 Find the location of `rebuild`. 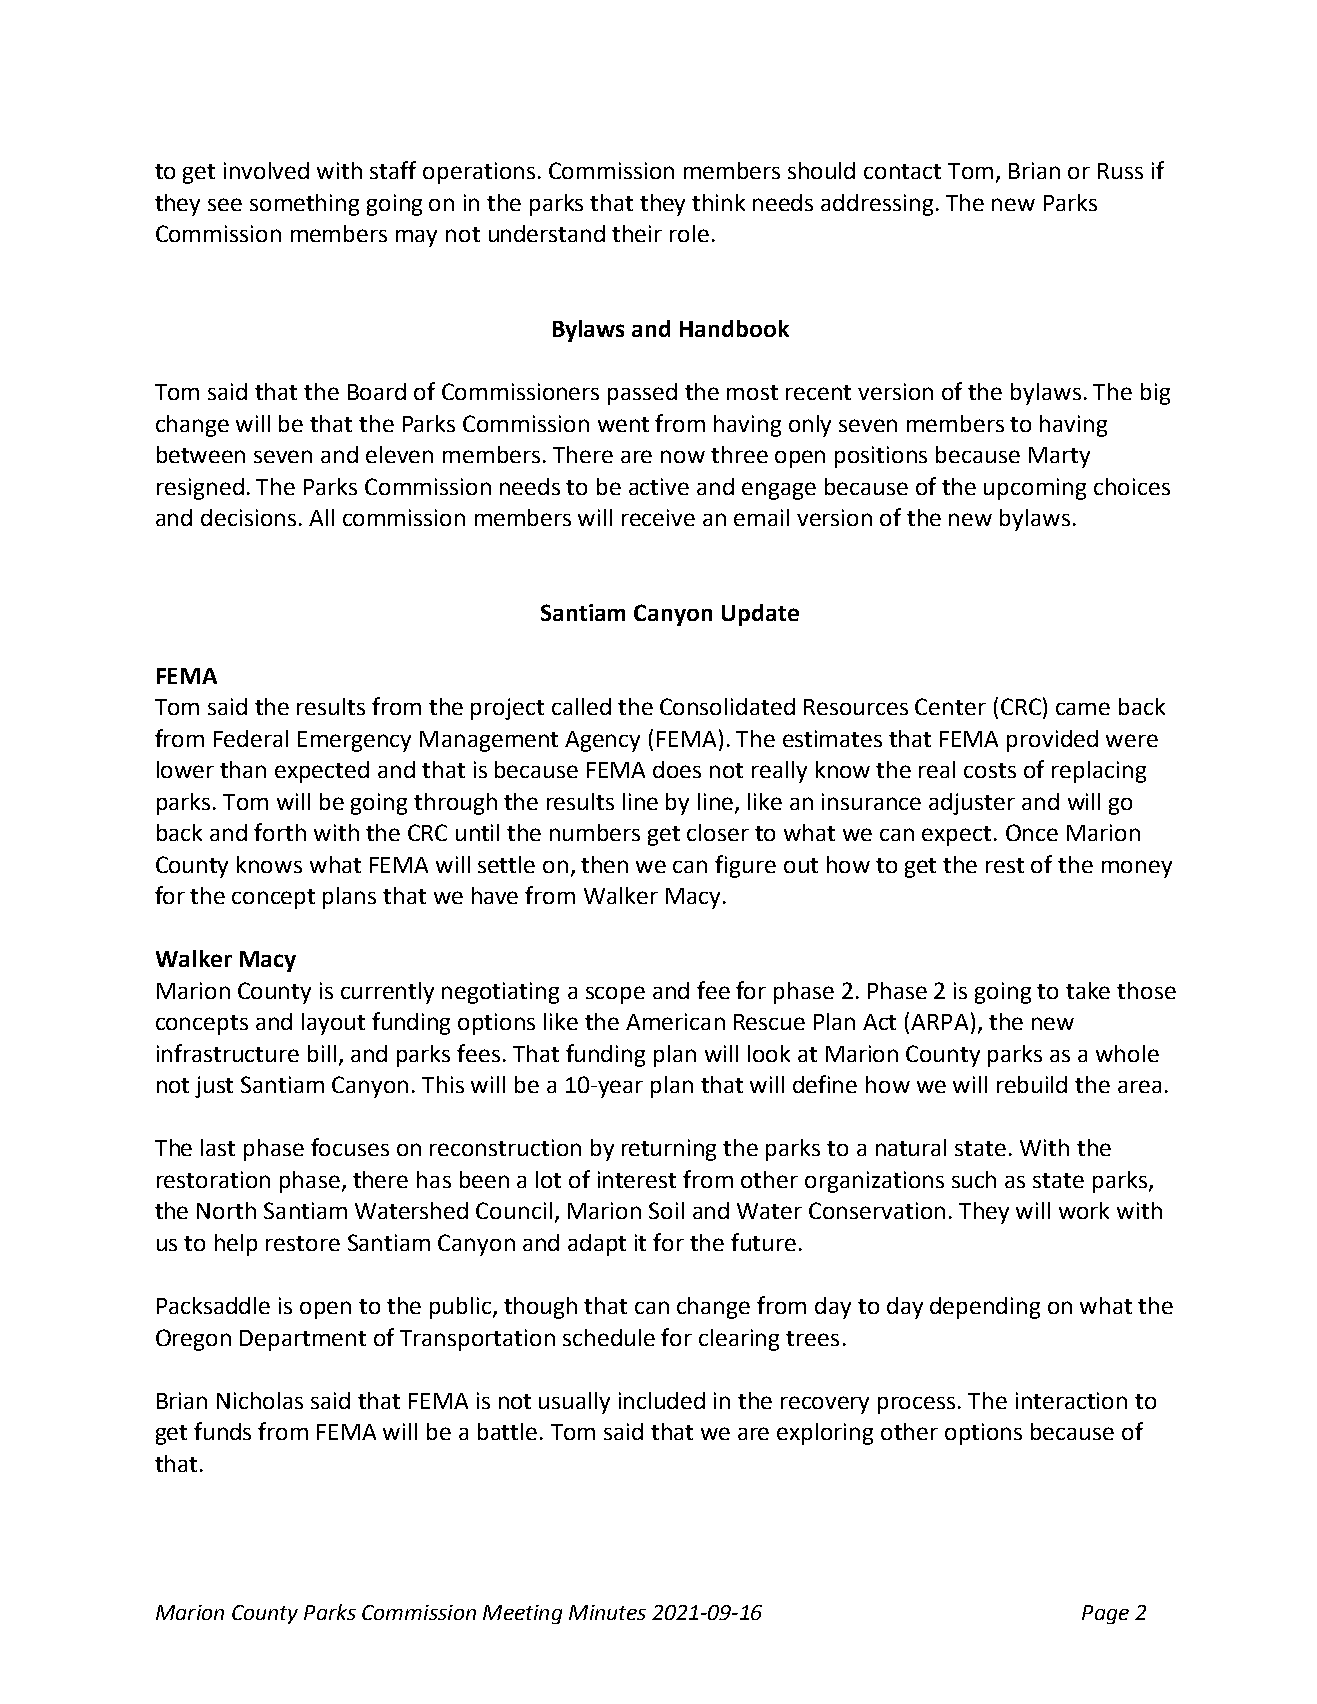

rebuild is located at coordinates (1032, 1084).
